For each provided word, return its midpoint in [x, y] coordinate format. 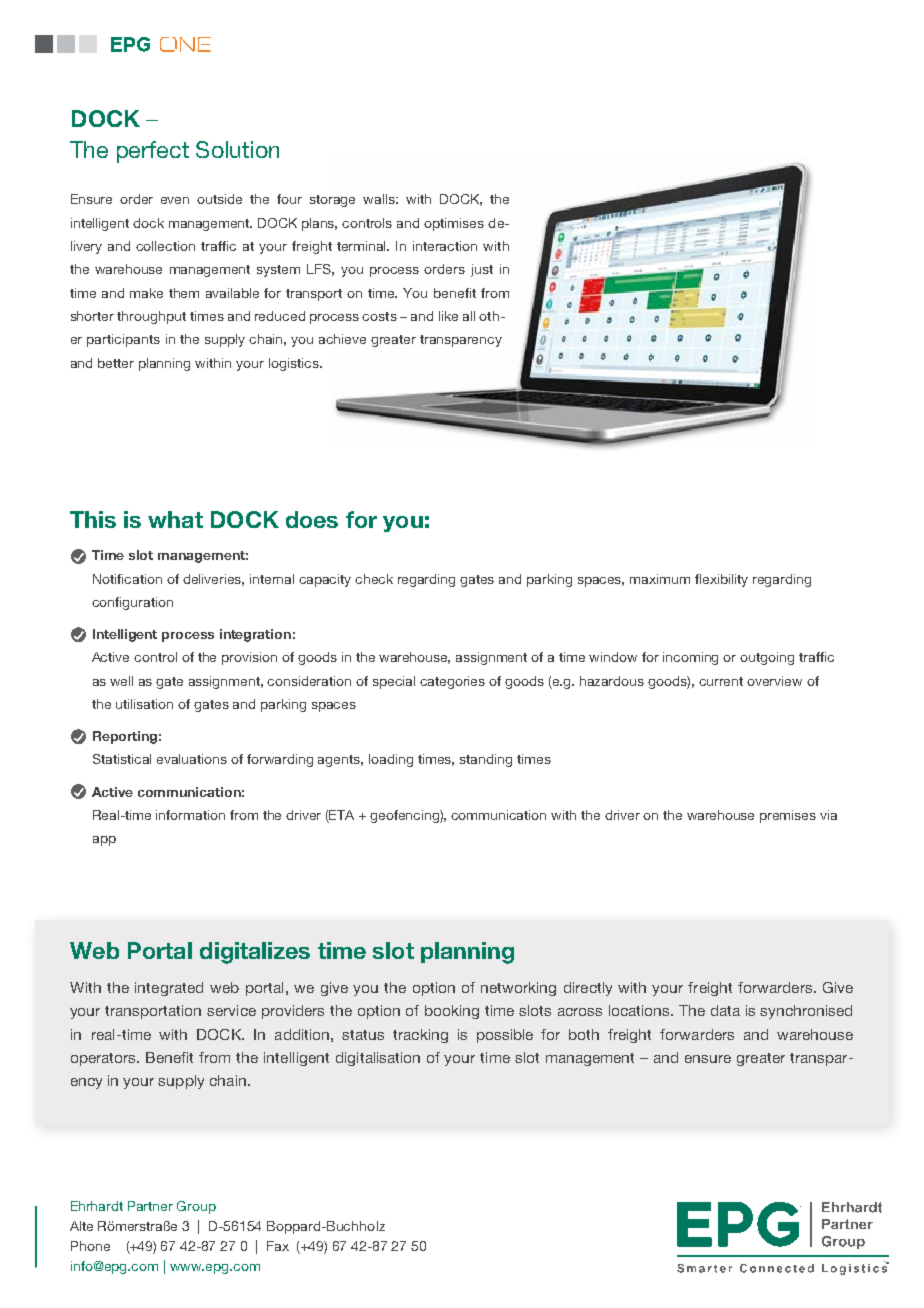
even [175, 200]
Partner [150, 1206]
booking [452, 1012]
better [116, 363]
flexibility [721, 580]
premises [788, 816]
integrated [169, 989]
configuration [132, 603]
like [448, 316]
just [482, 270]
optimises [454, 224]
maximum [660, 579]
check [374, 579]
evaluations [192, 759]
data [725, 1010]
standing [486, 760]
